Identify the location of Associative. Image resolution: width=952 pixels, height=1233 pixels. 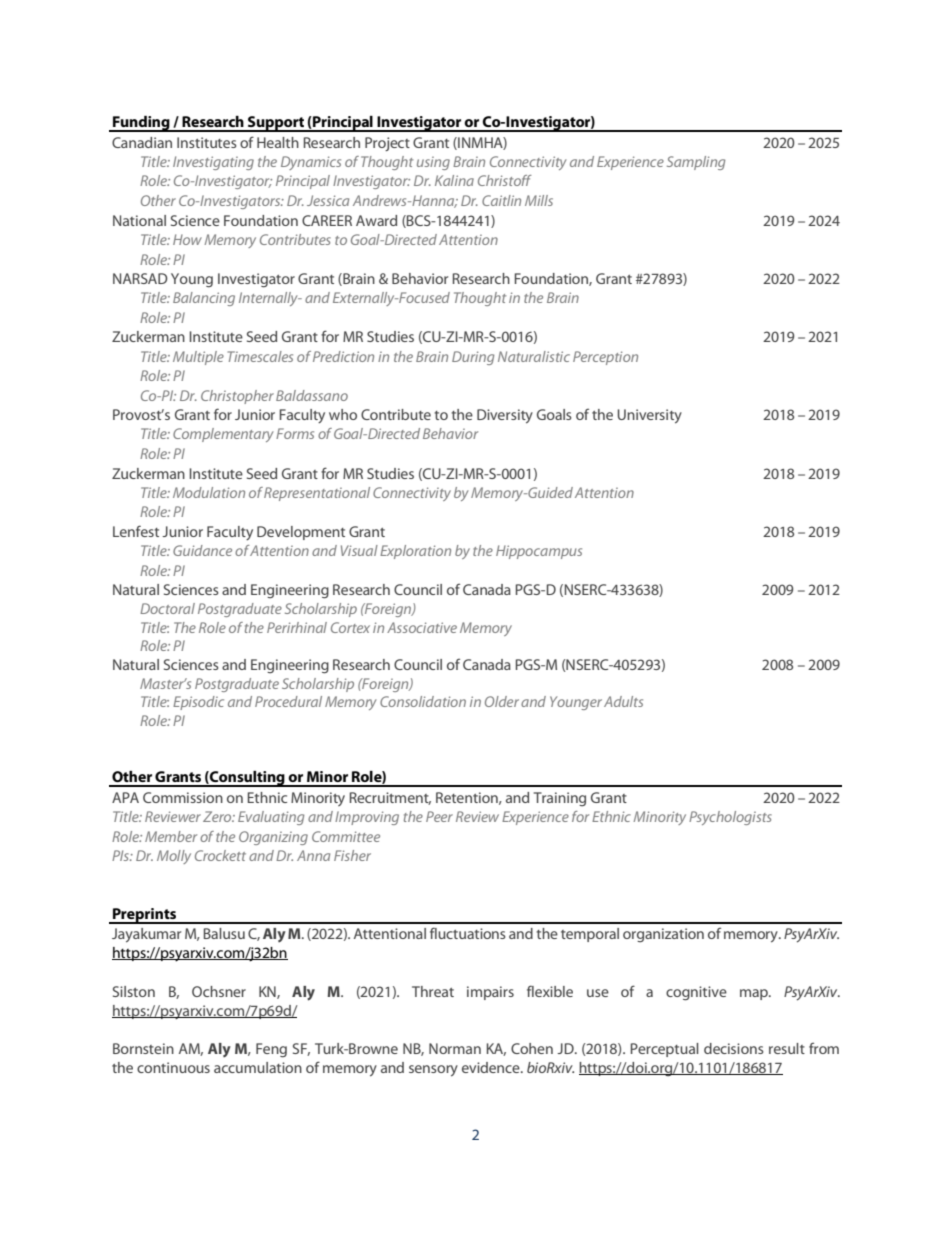
(422, 627).
